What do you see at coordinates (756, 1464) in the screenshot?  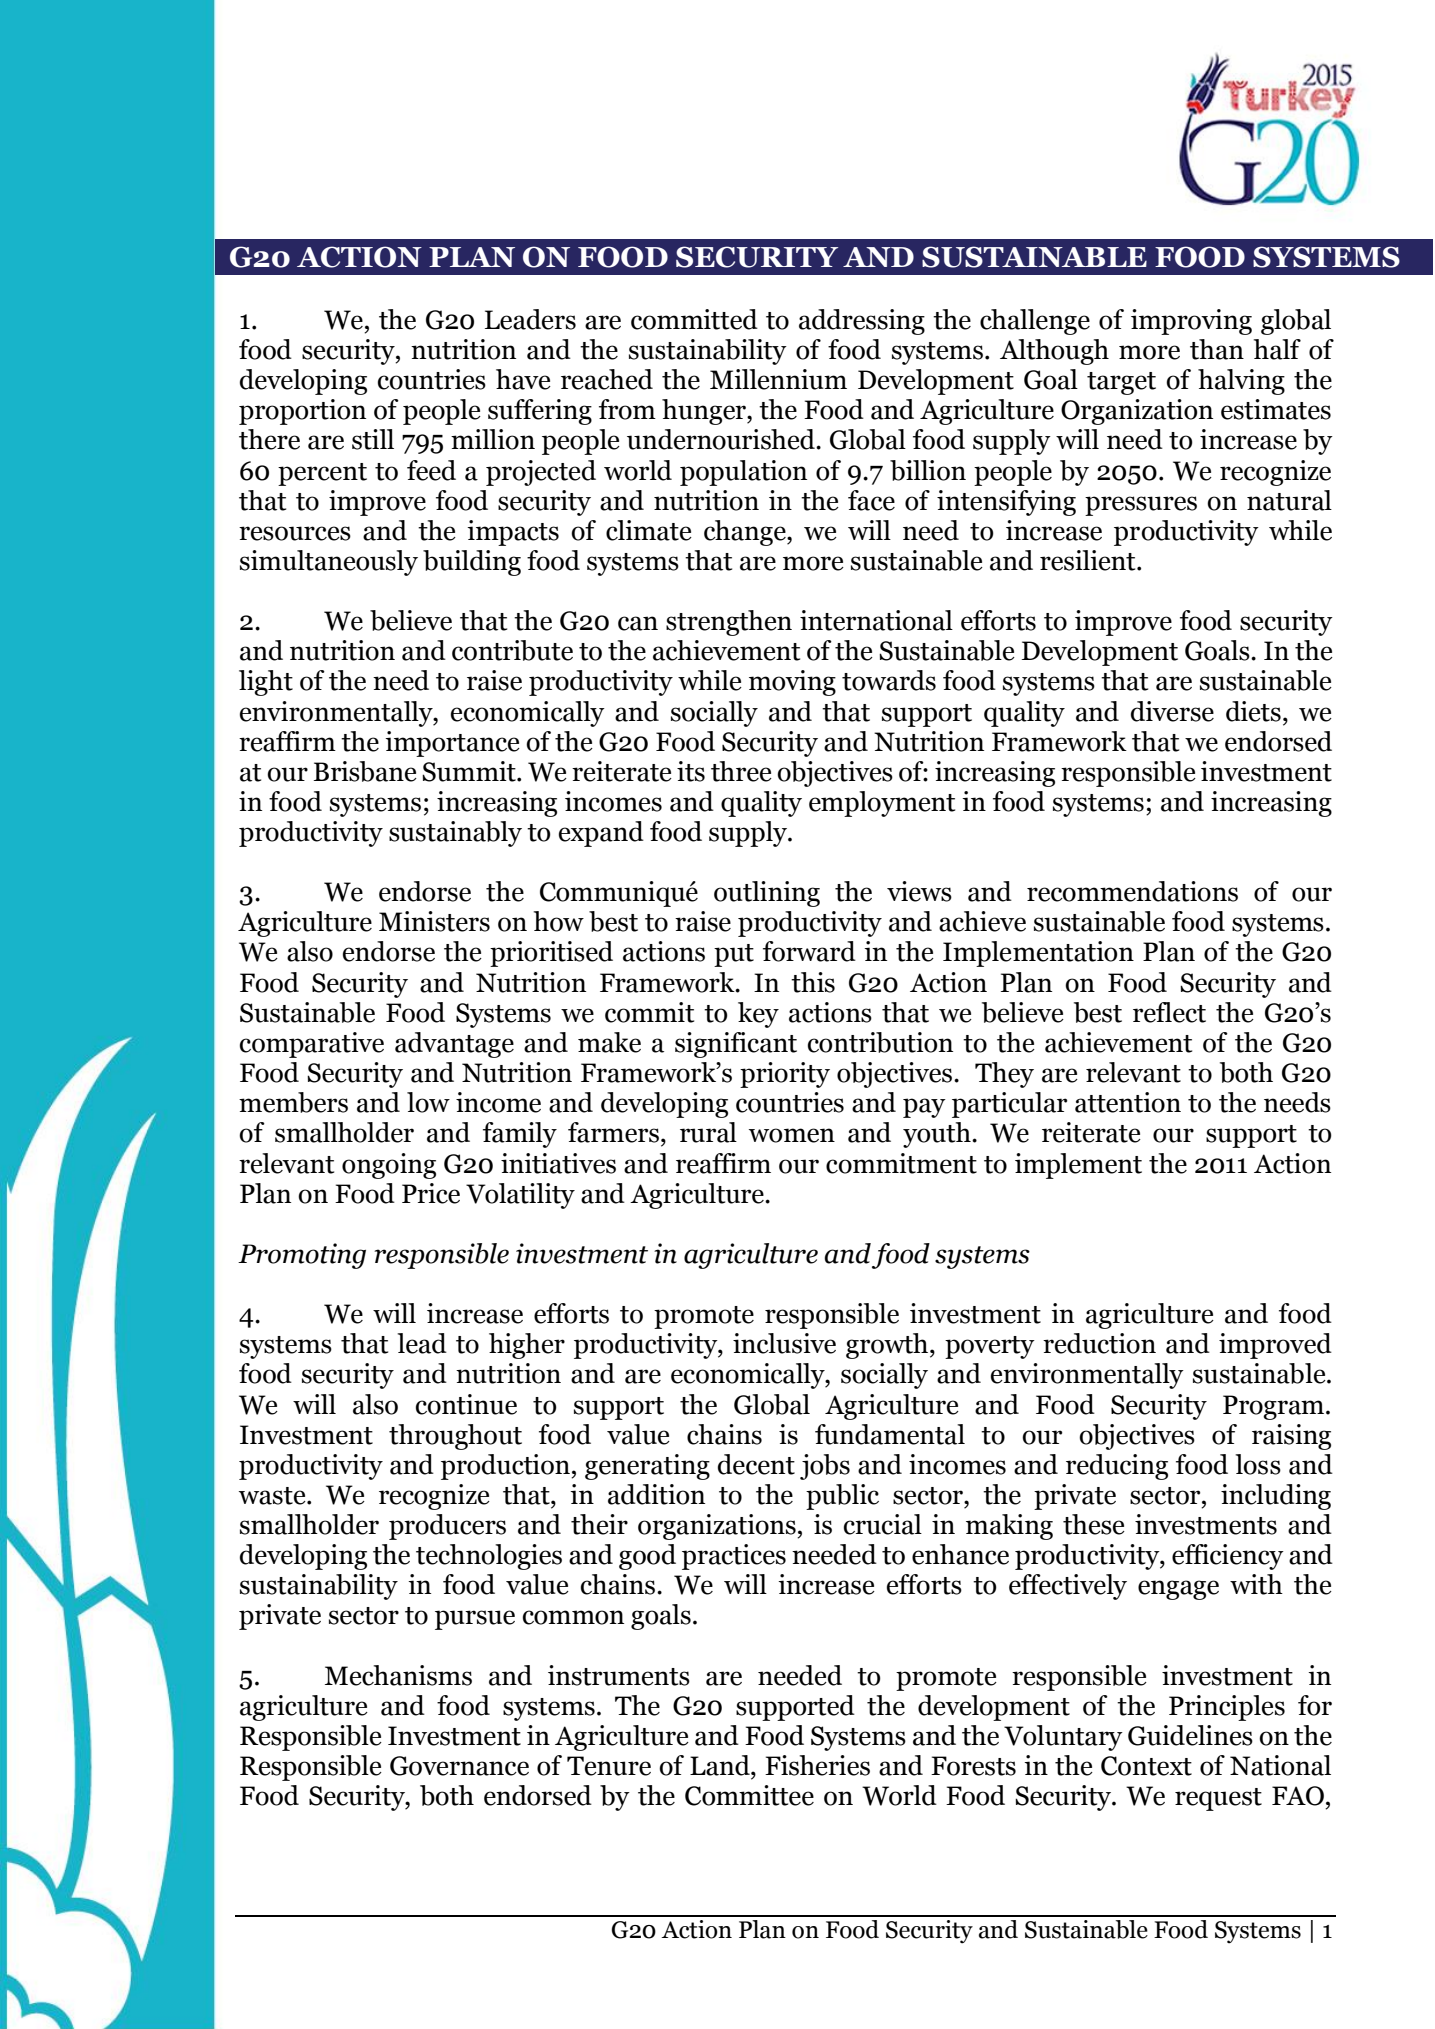 I see `decent` at bounding box center [756, 1464].
